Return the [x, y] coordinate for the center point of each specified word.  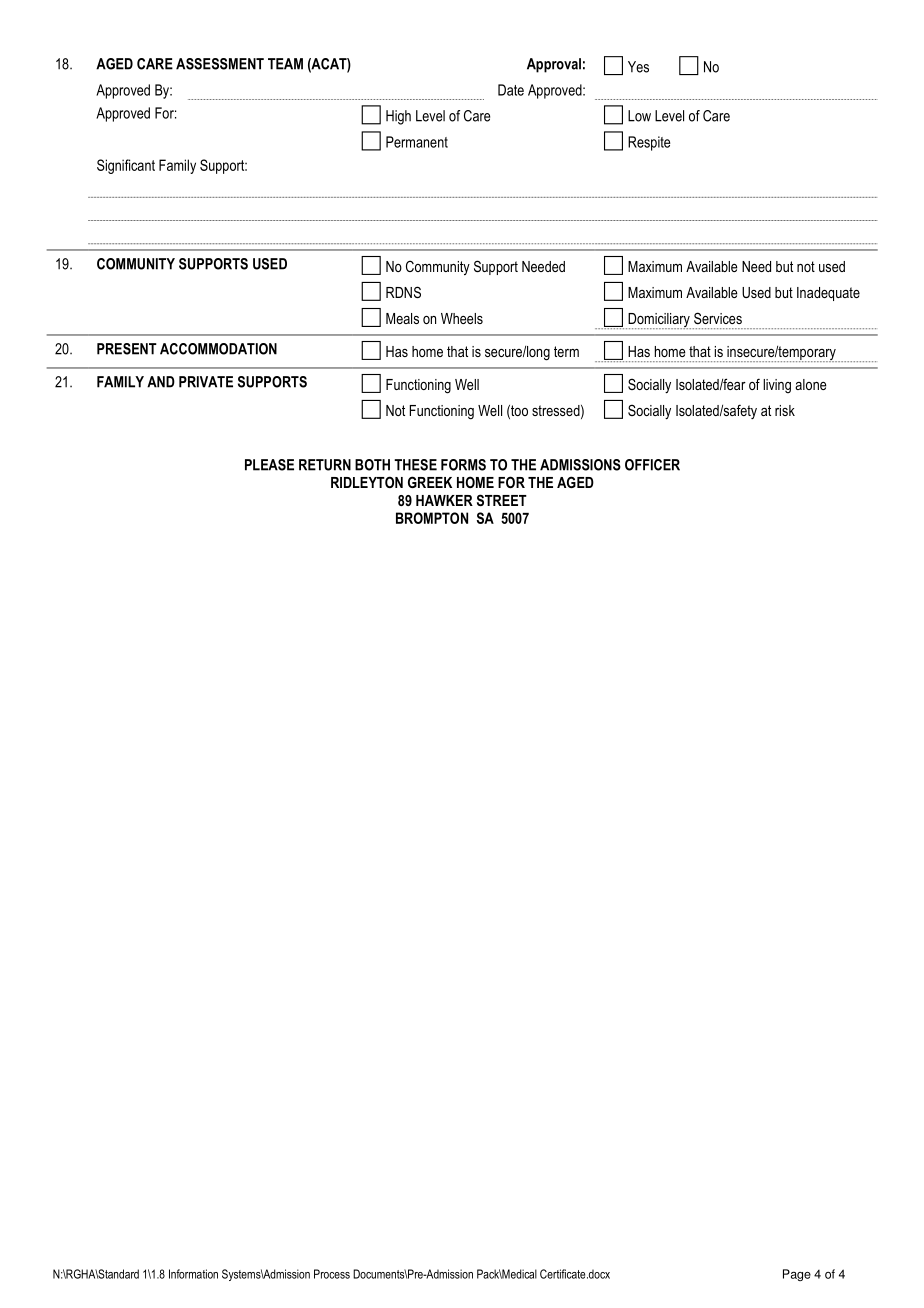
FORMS [463, 465]
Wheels [462, 318]
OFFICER [652, 465]
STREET [502, 500]
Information [193, 1274]
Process [332, 1274]
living [777, 386]
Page [797, 1275]
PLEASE [269, 465]
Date [511, 90]
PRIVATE [206, 382]
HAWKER [444, 500]
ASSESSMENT [220, 64]
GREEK [430, 482]
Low [639, 116]
